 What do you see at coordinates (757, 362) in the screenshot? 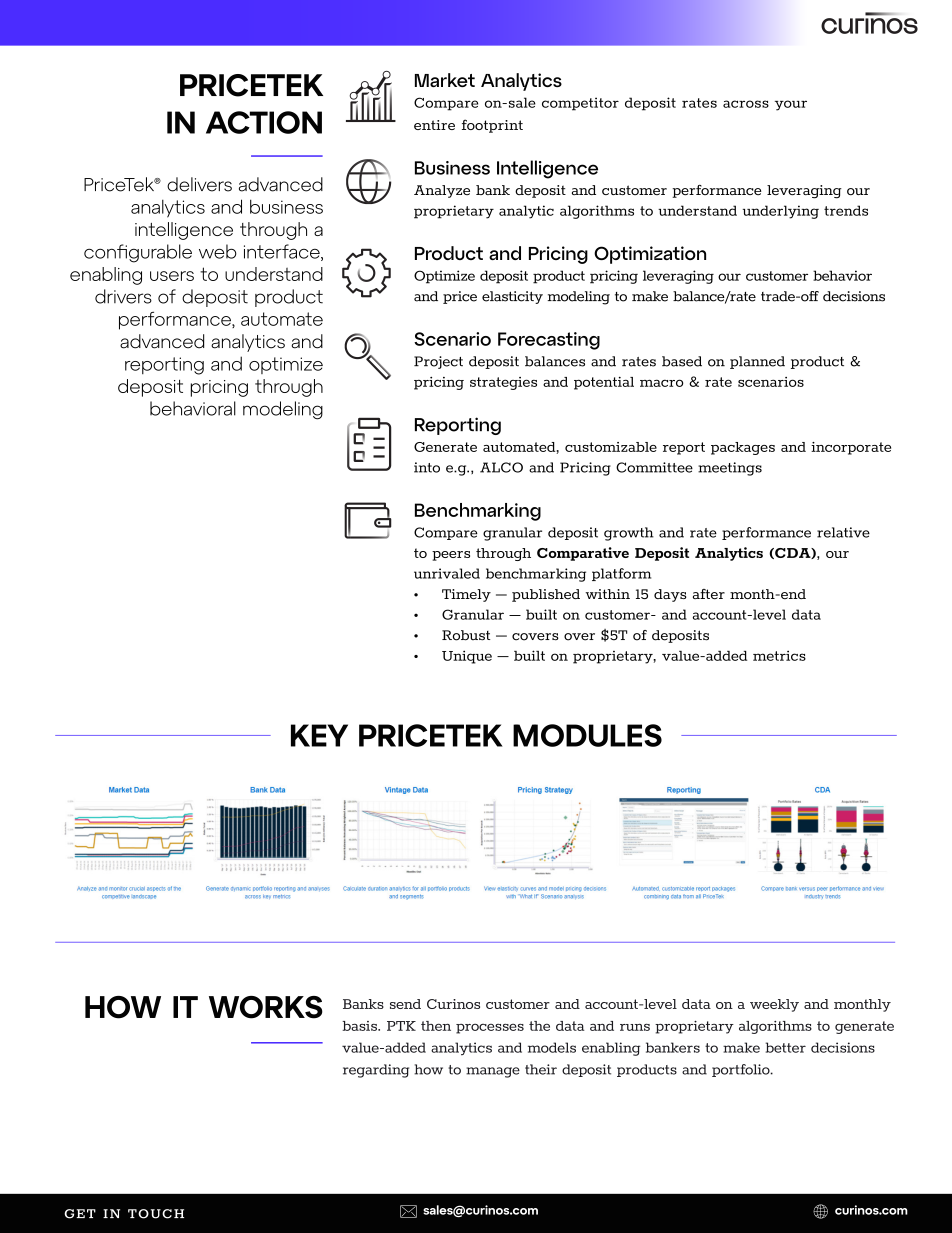
I see `planned` at bounding box center [757, 362].
